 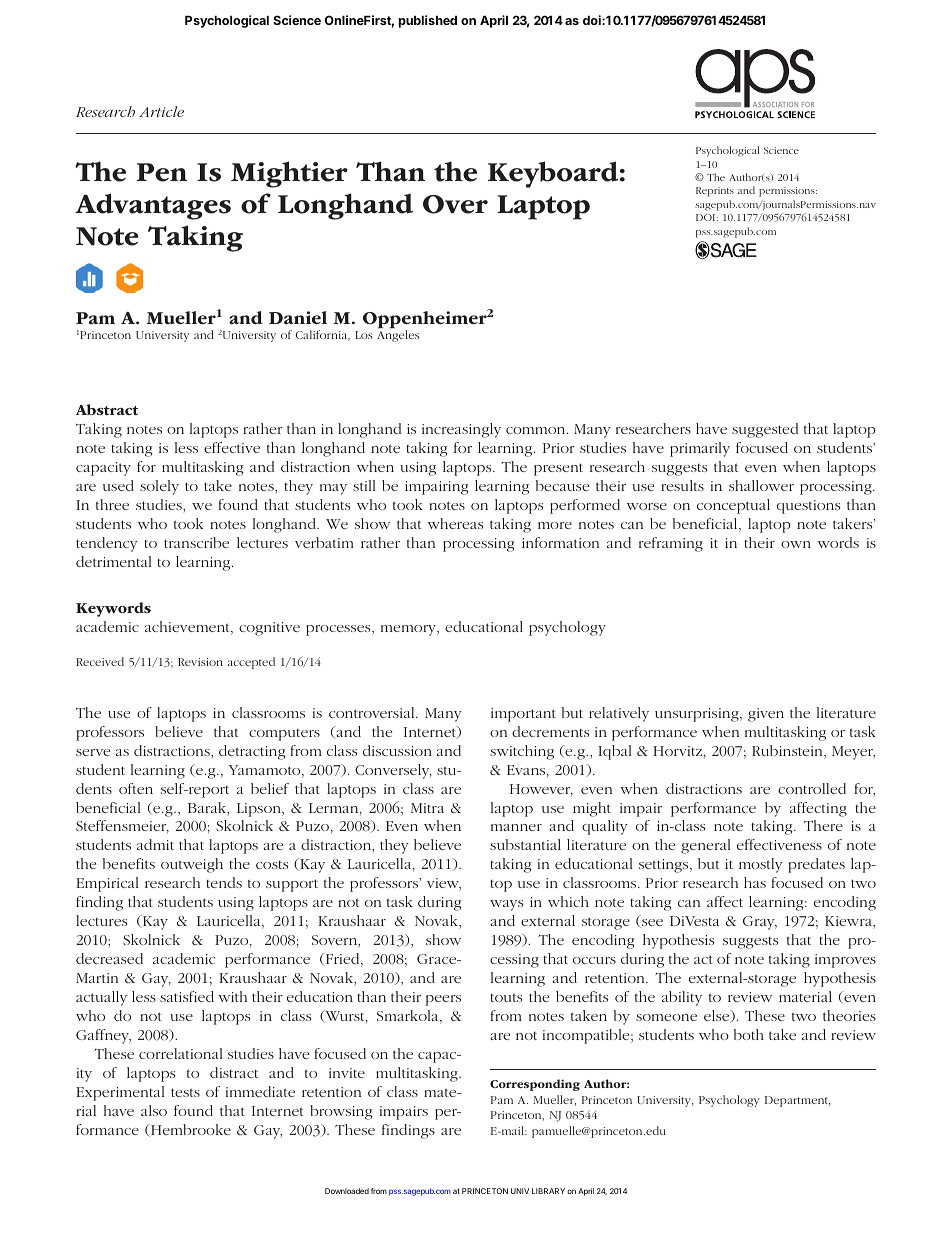 What do you see at coordinates (755, 882) in the image?
I see `has` at bounding box center [755, 882].
